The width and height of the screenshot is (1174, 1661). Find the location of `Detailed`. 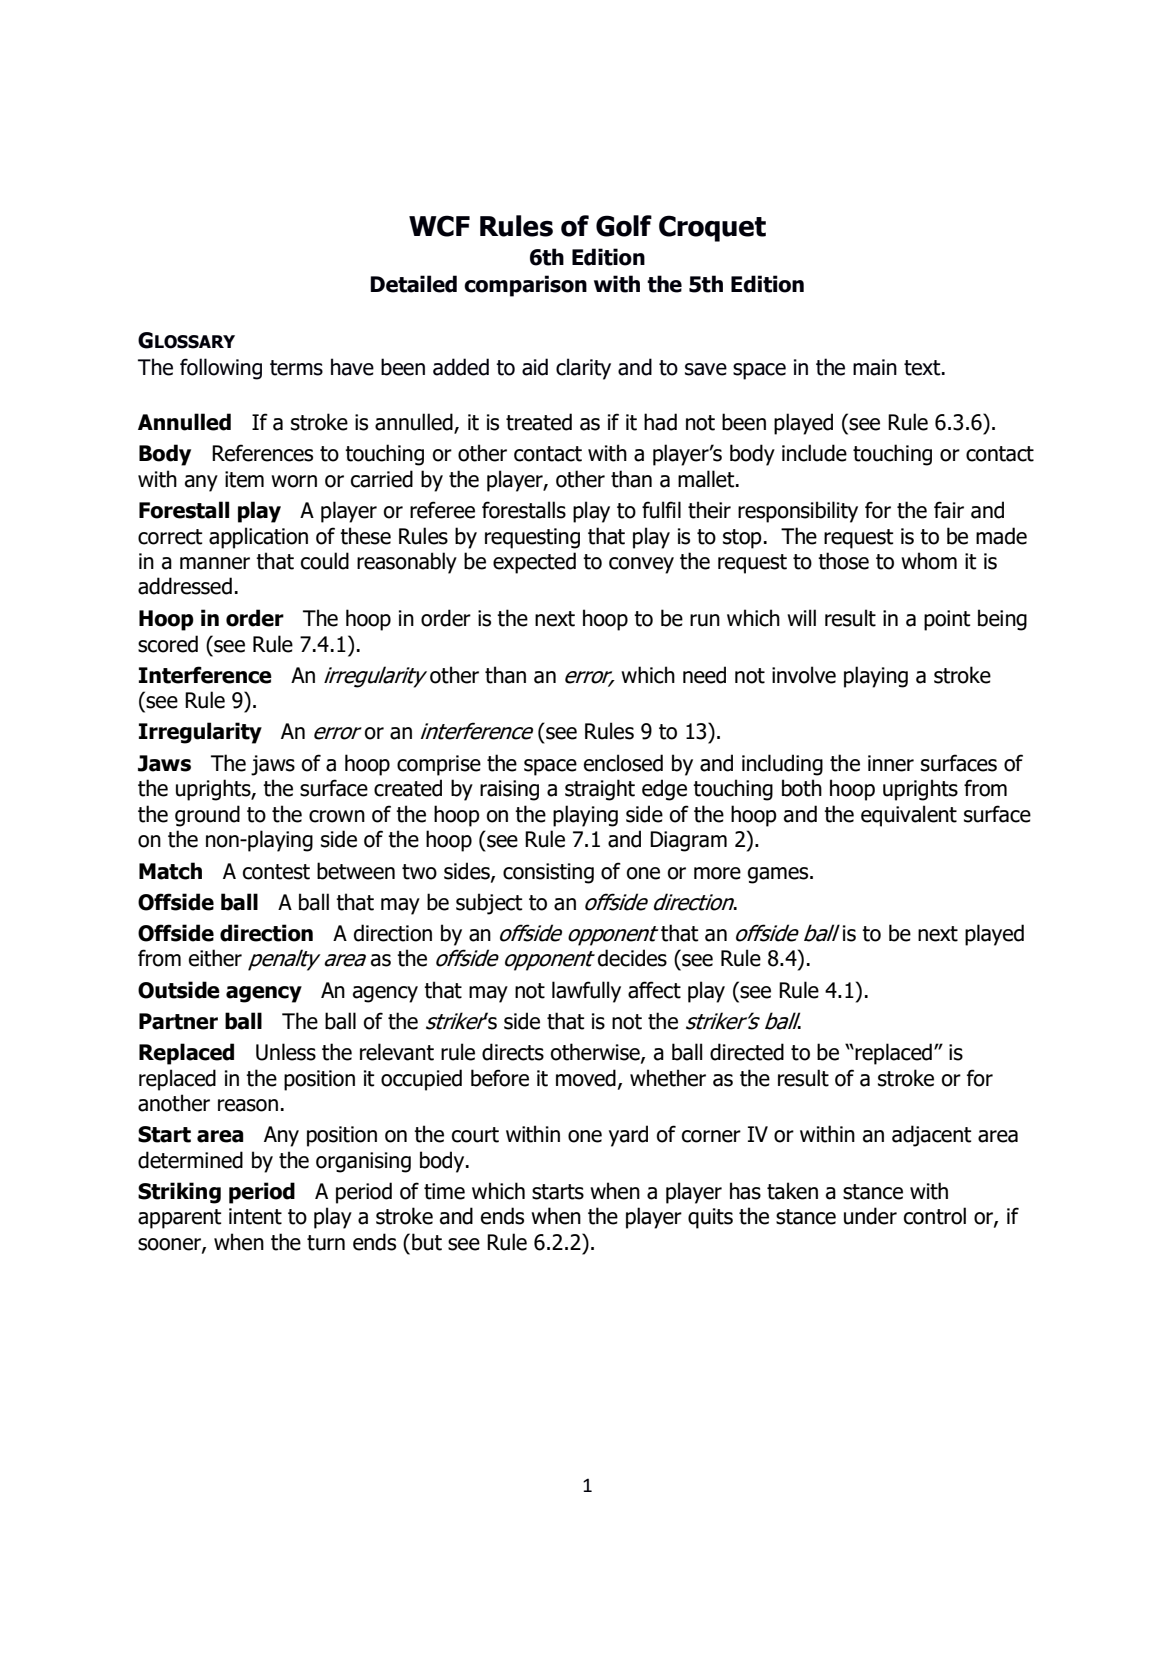

Detailed is located at coordinates (413, 284).
